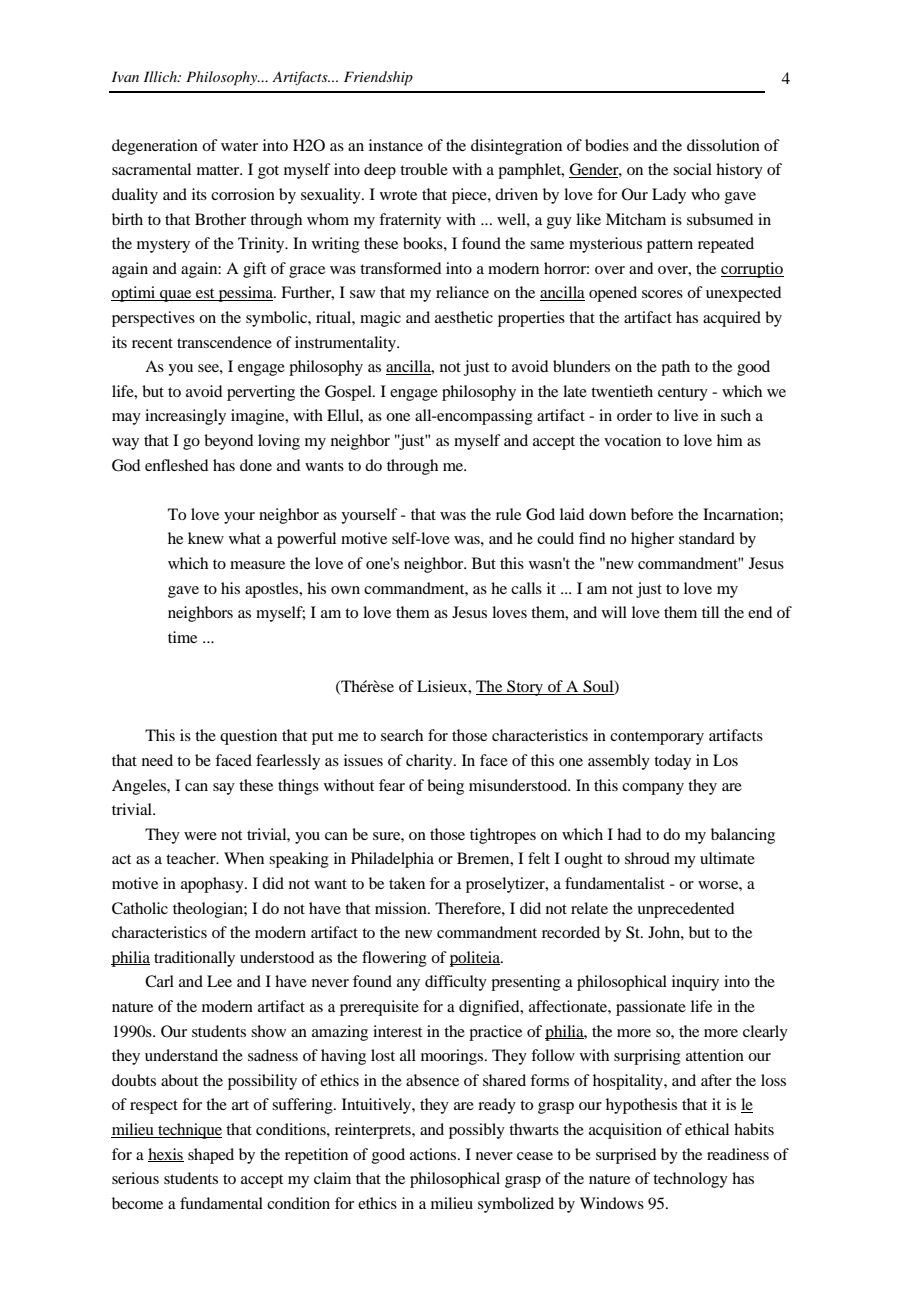 The height and width of the screenshot is (1308, 924). What do you see at coordinates (675, 368) in the screenshot?
I see `path` at bounding box center [675, 368].
